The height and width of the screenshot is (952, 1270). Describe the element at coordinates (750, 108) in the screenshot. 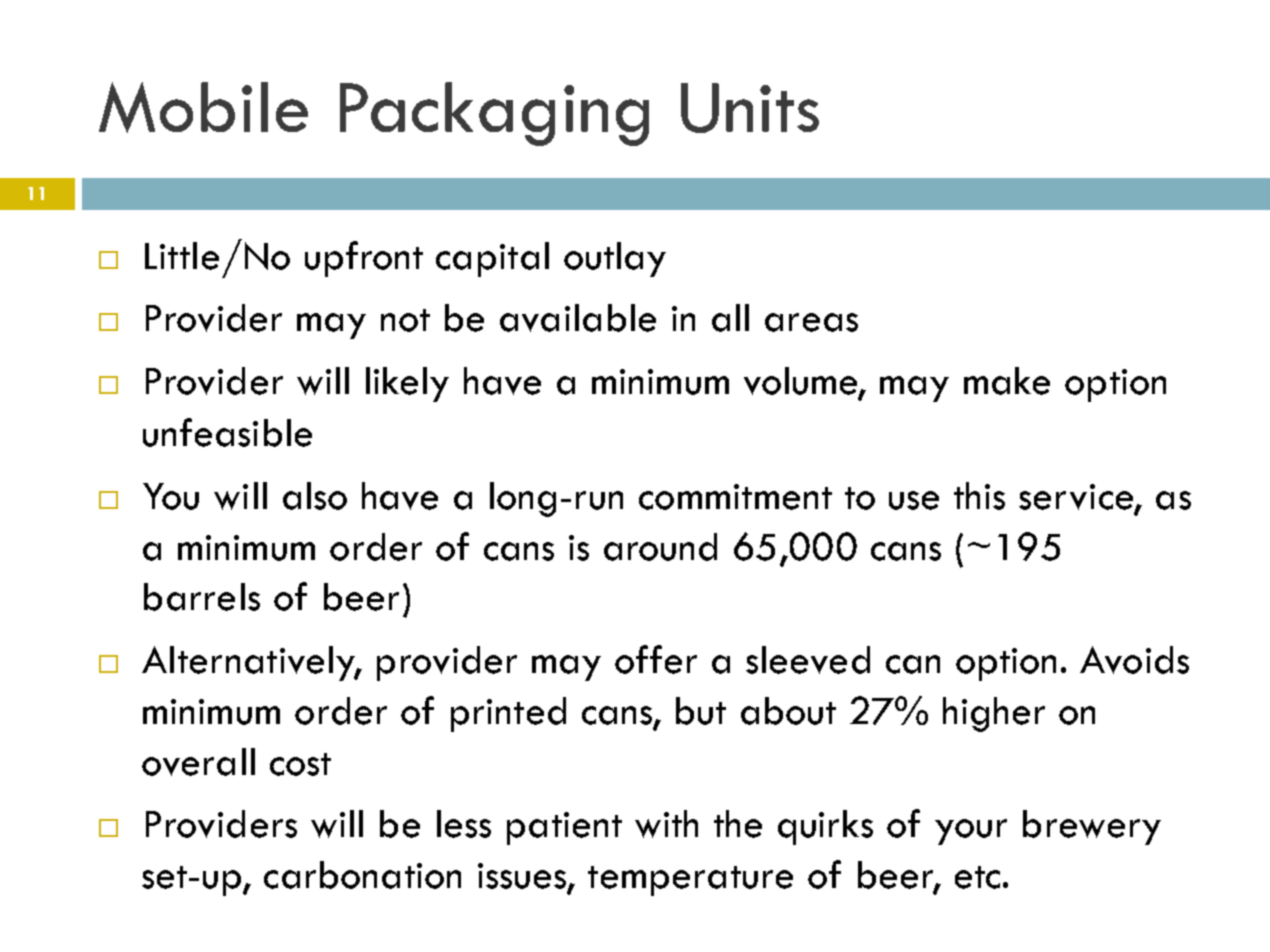

I see `Units` at that location.
